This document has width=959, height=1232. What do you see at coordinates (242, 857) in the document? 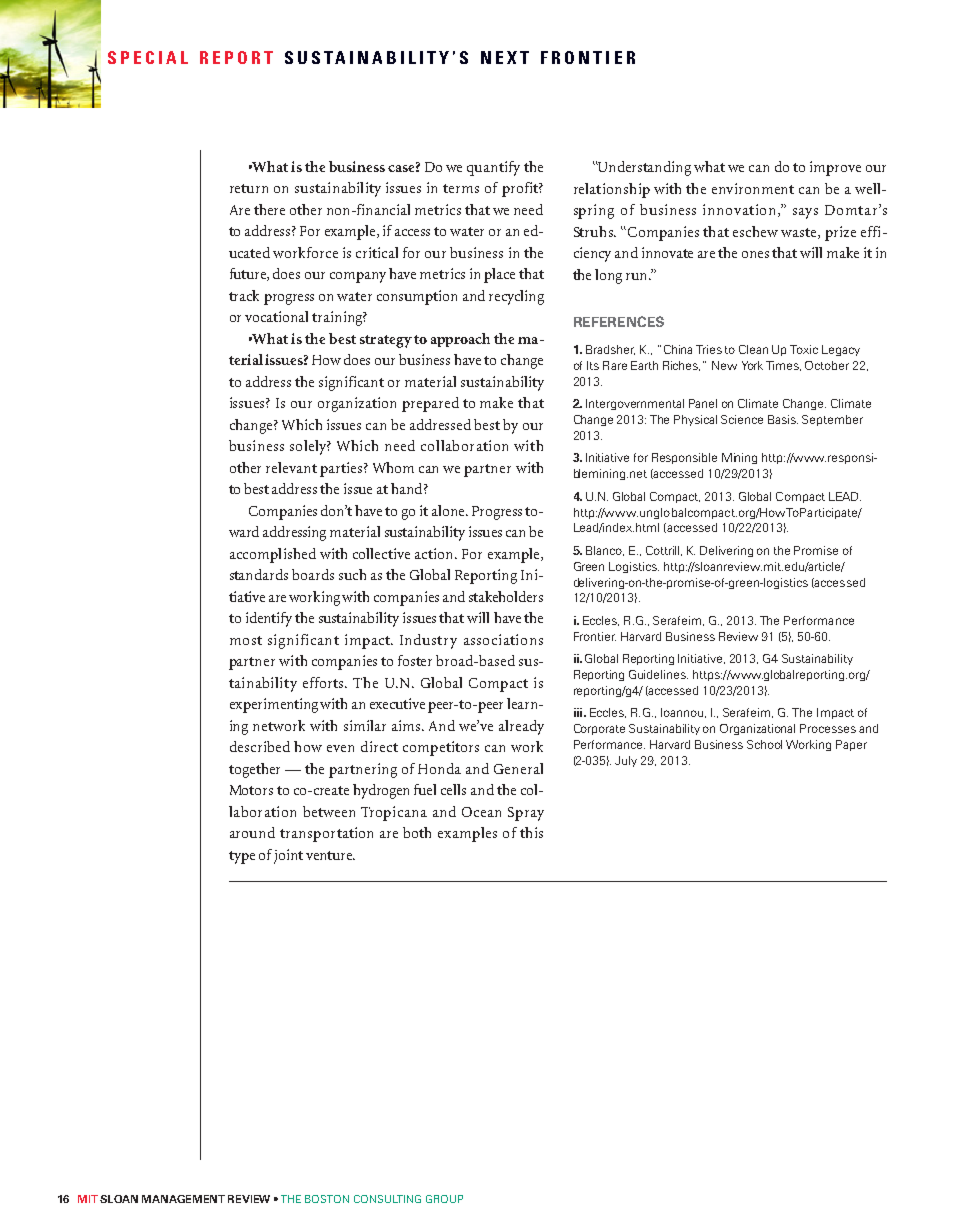
I see `type` at bounding box center [242, 857].
